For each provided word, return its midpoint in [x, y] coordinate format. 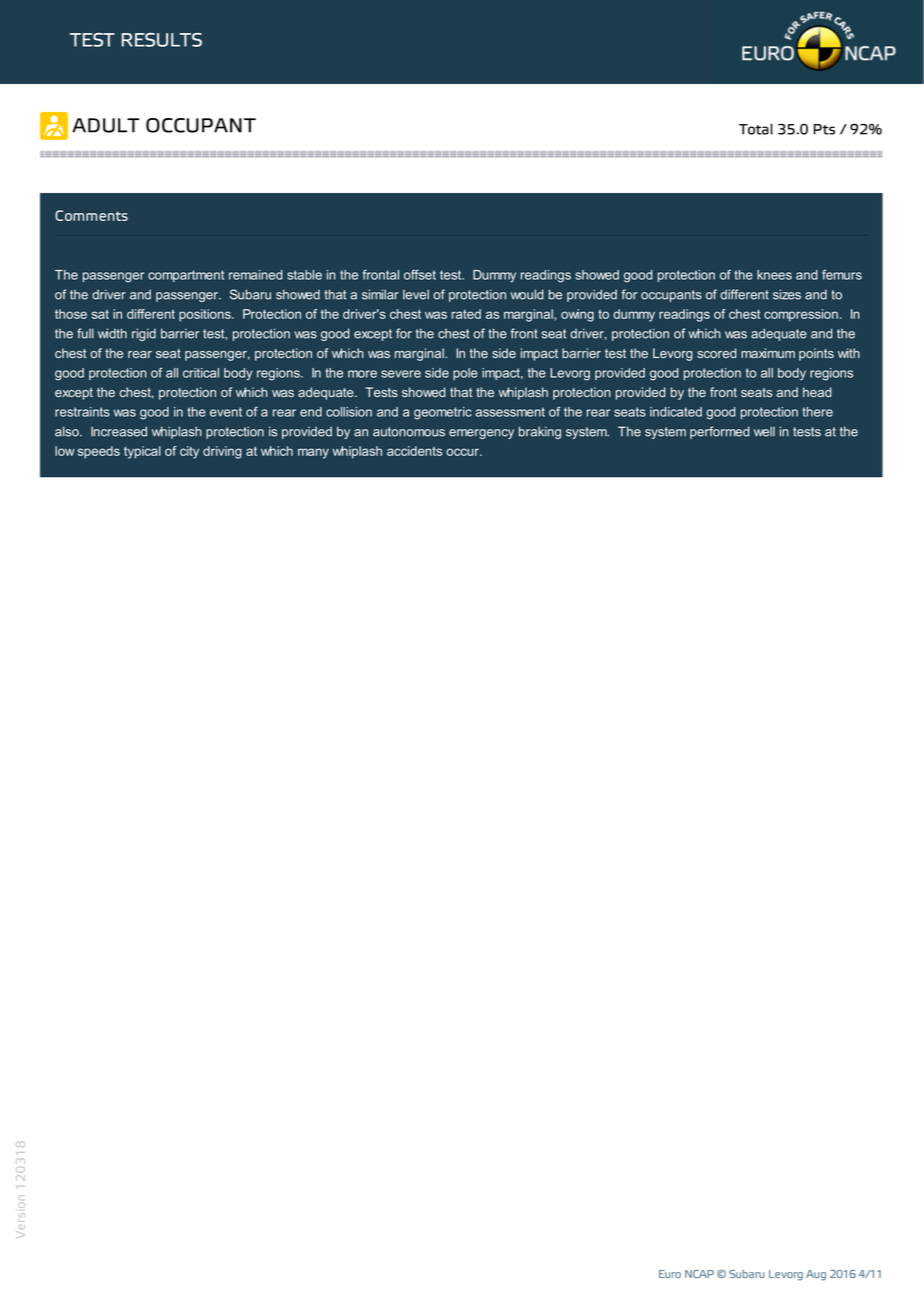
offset [420, 274]
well [764, 431]
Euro [670, 1274]
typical [142, 452]
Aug [816, 1275]
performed [720, 432]
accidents [414, 451]
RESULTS [162, 40]
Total [756, 129]
